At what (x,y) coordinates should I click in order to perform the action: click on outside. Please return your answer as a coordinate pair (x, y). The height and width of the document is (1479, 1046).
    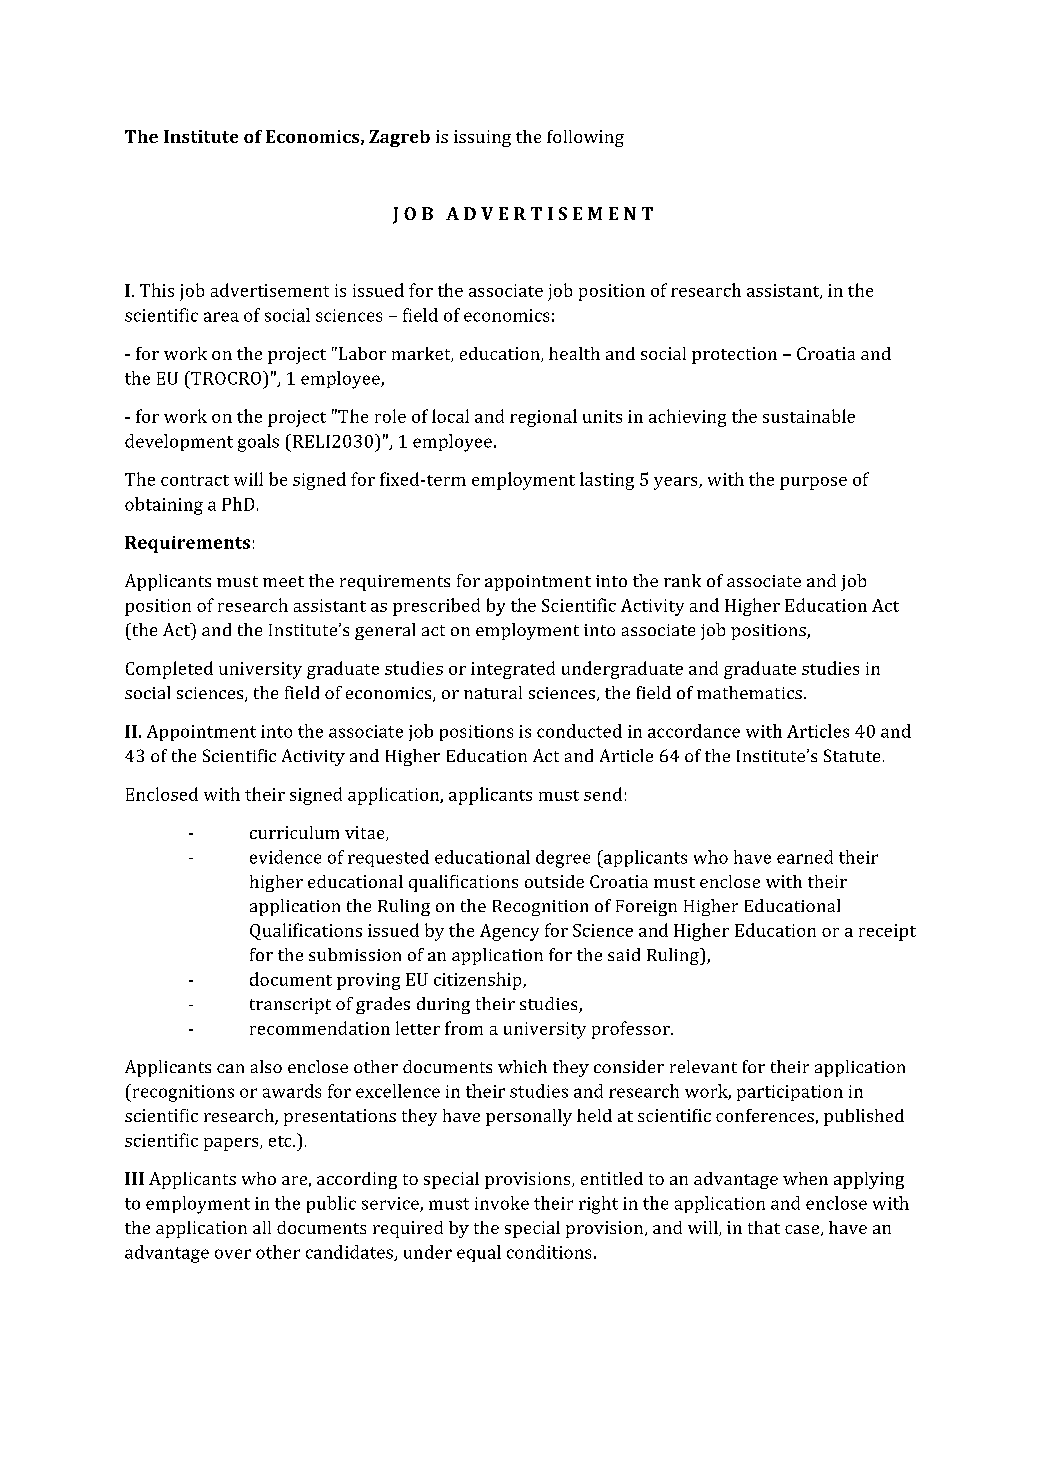
    Looking at the image, I should click on (554, 881).
